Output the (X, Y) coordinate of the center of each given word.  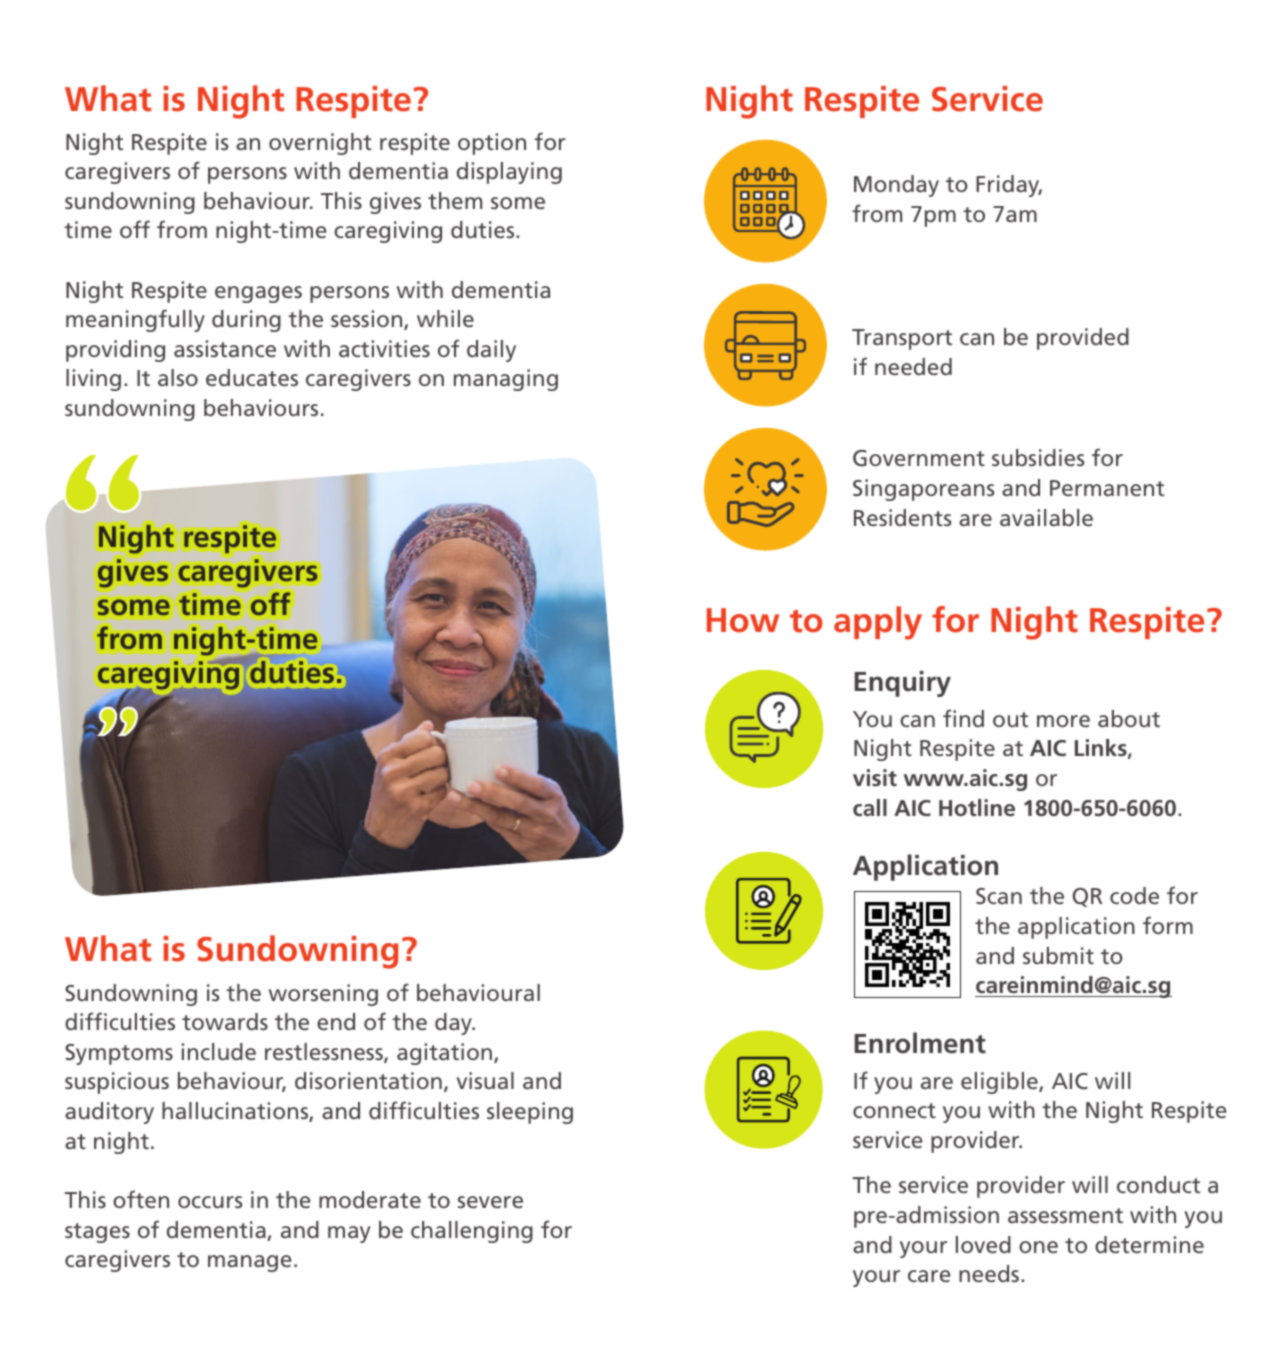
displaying (509, 173)
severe (490, 1202)
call (870, 808)
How (743, 620)
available (1046, 518)
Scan (999, 896)
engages (258, 294)
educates (252, 378)
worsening (323, 995)
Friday (1009, 186)
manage (249, 1263)
